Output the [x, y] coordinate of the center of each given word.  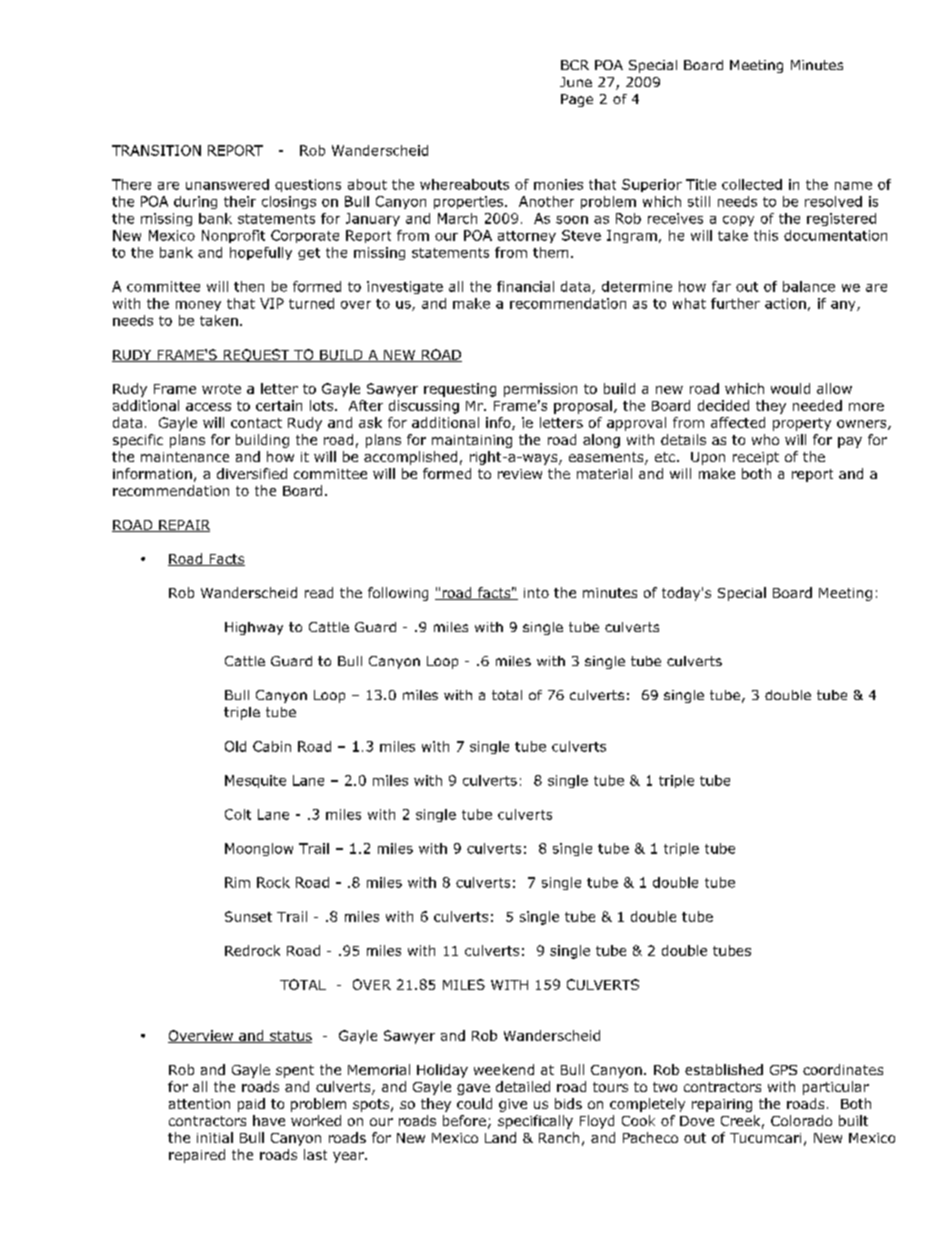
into [536, 593]
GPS [783, 1070]
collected [752, 184]
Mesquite [255, 781]
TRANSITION [156, 150]
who [765, 439]
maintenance [185, 457]
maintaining [472, 441]
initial [215, 1137]
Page [577, 100]
